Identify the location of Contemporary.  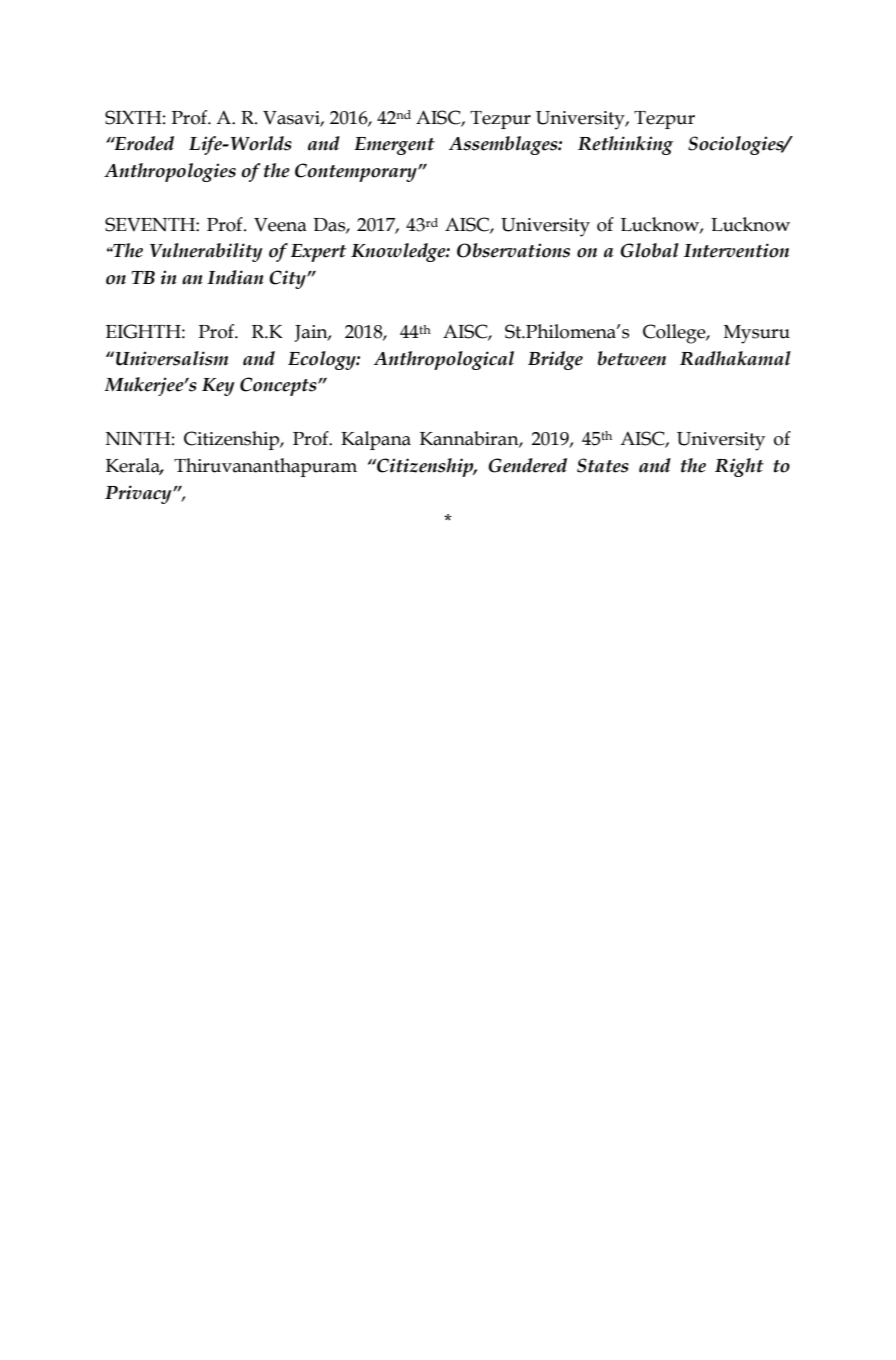
(357, 172).
